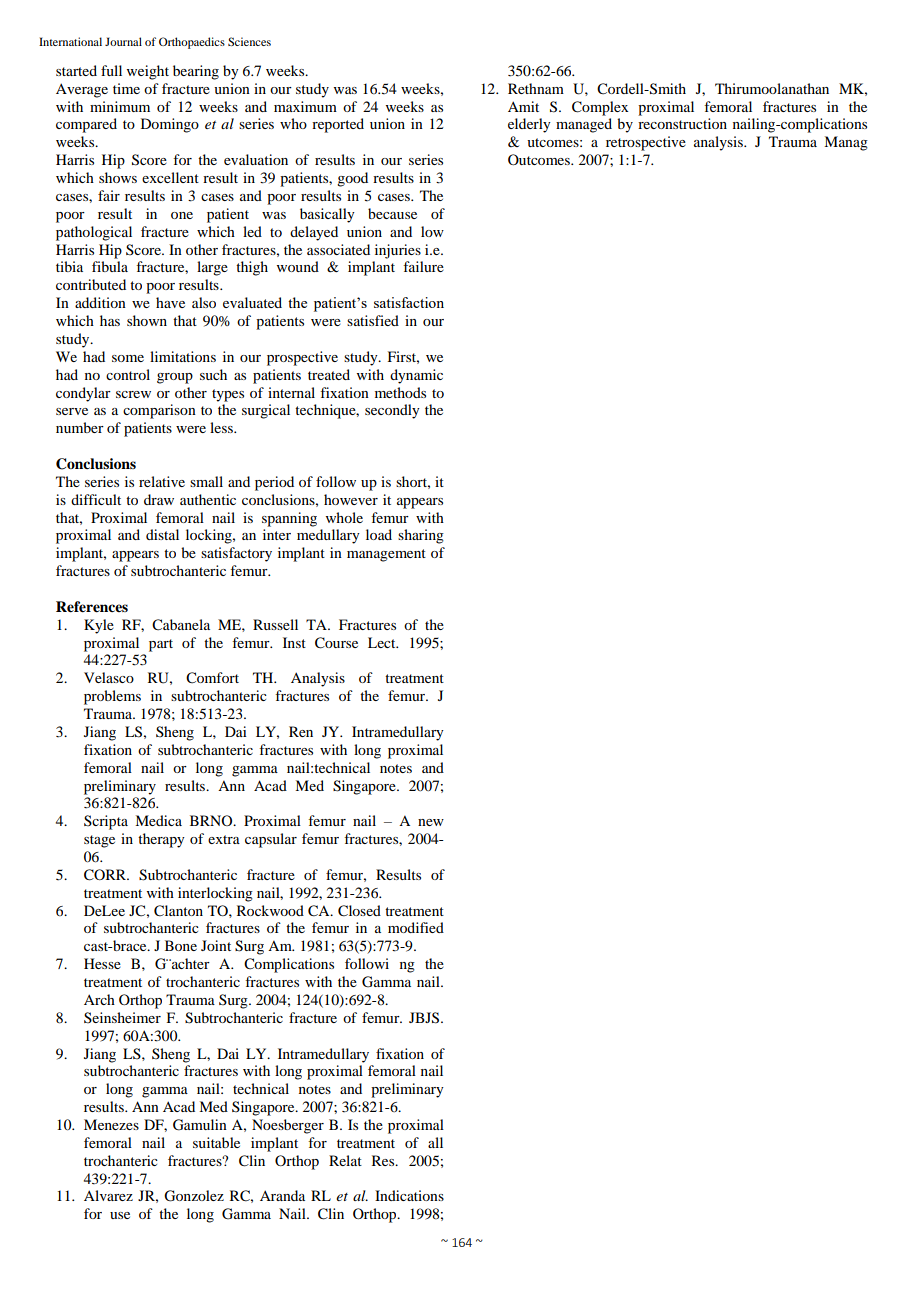 The height and width of the screenshot is (1308, 924). What do you see at coordinates (600, 108) in the screenshot?
I see `Complex` at bounding box center [600, 108].
